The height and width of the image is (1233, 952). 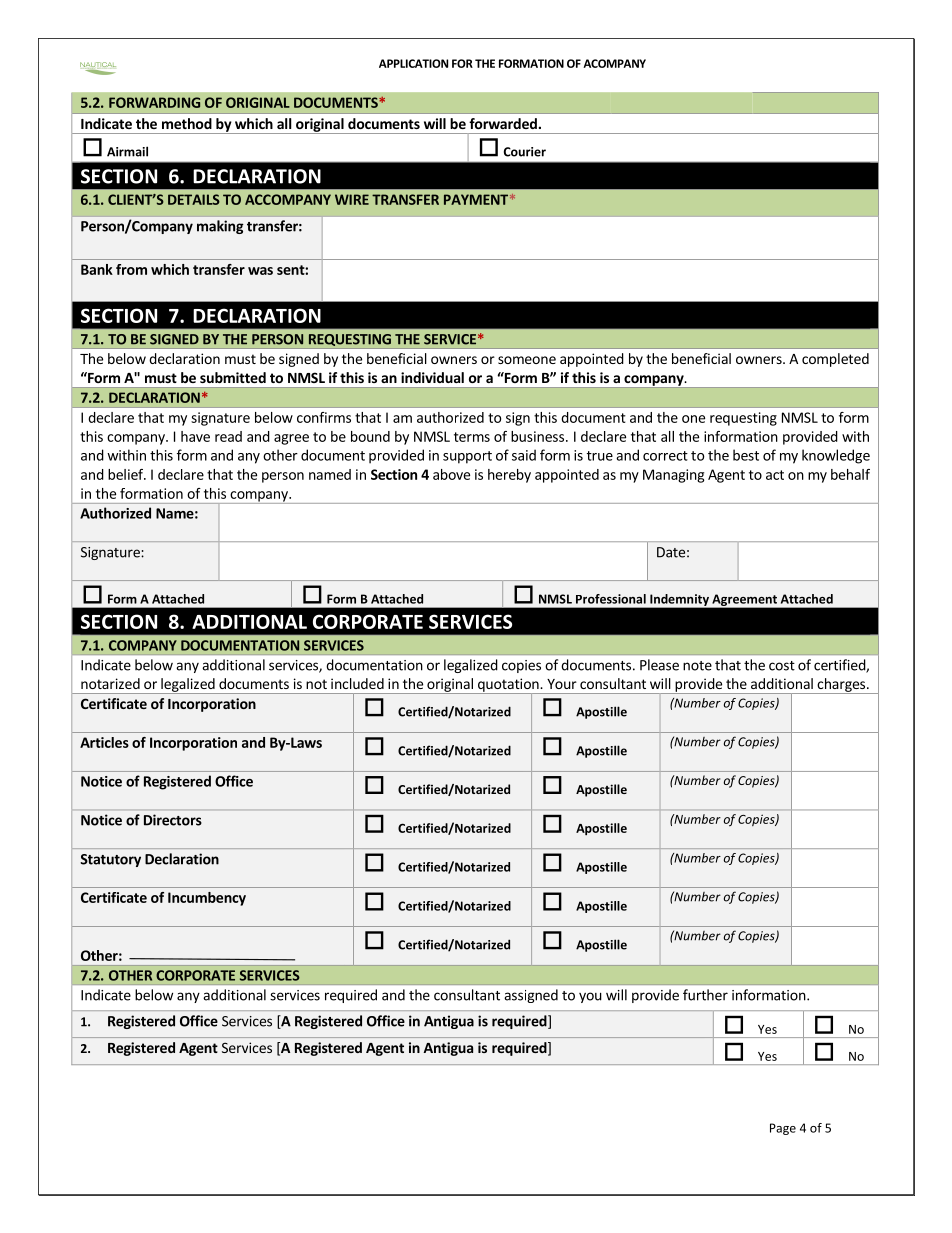 What do you see at coordinates (154, 102) in the image?
I see `FORWARDING` at bounding box center [154, 102].
